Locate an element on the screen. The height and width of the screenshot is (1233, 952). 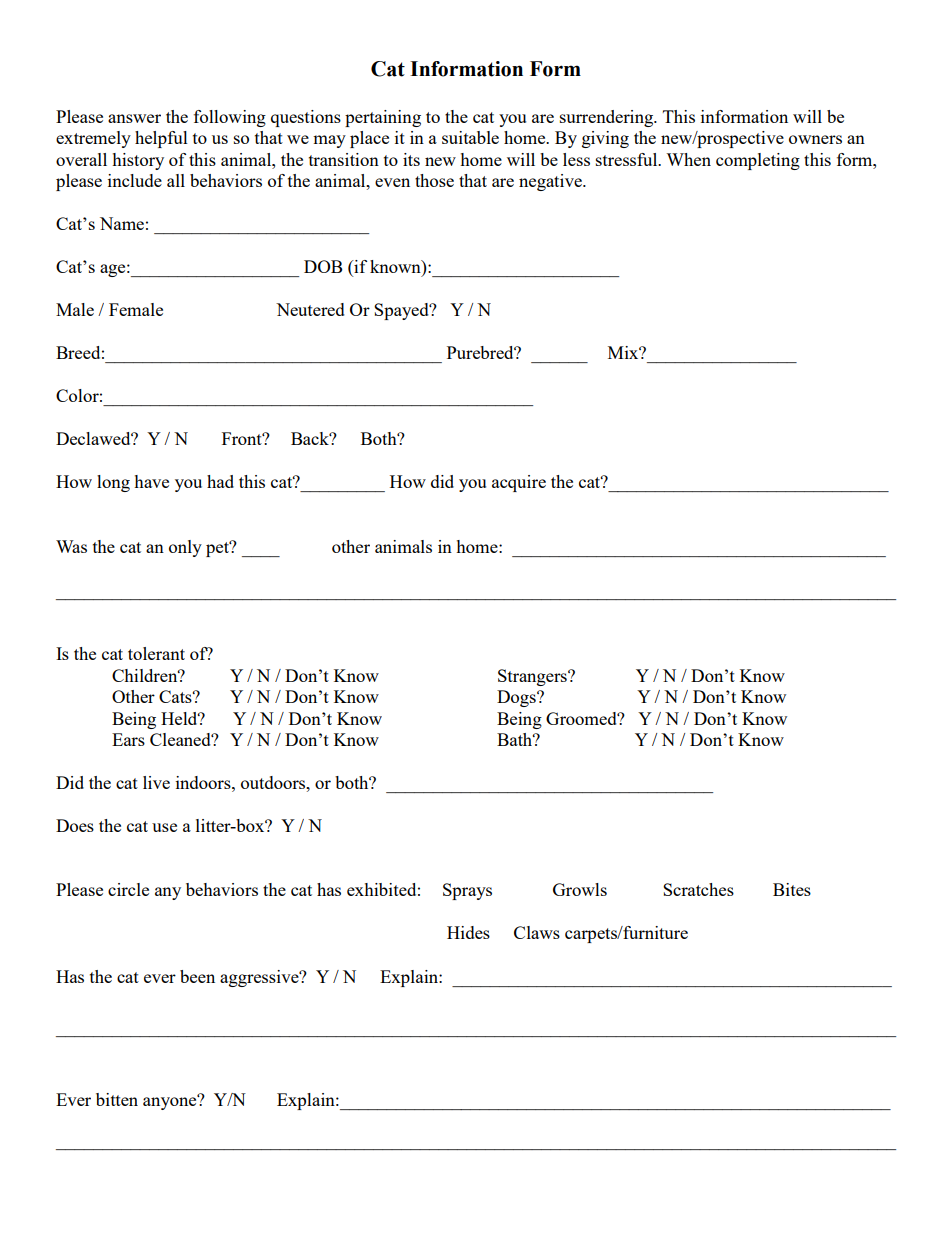
Hides is located at coordinates (468, 932).
